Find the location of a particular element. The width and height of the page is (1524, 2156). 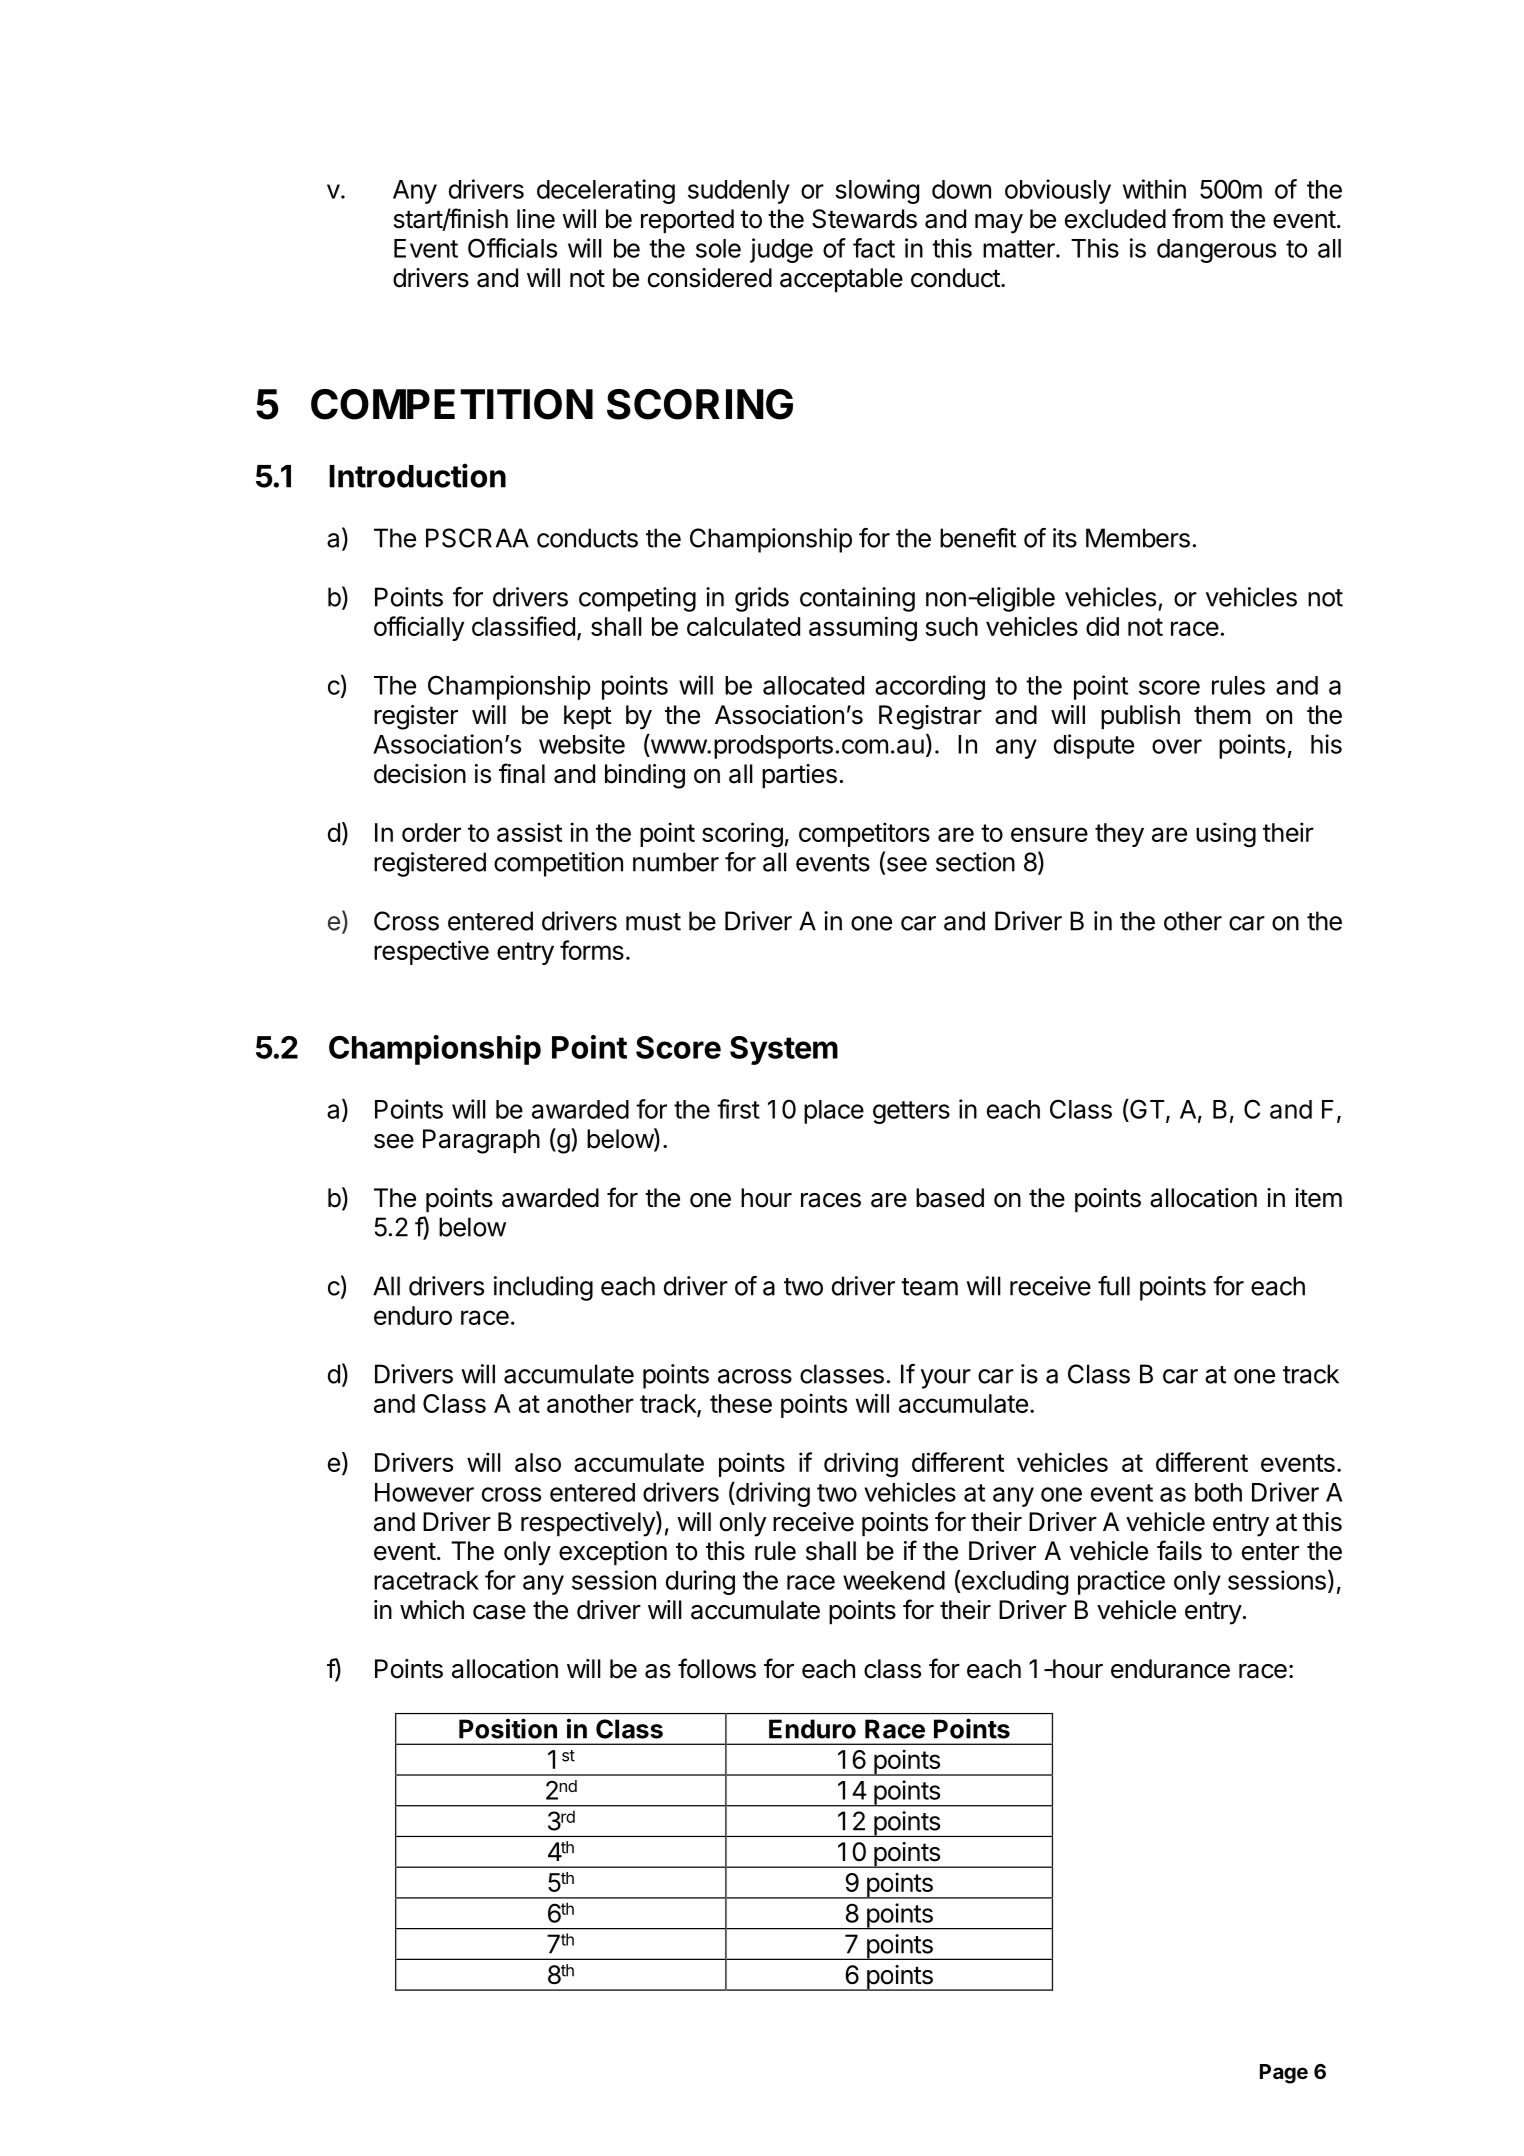

Position is located at coordinates (508, 1728).
